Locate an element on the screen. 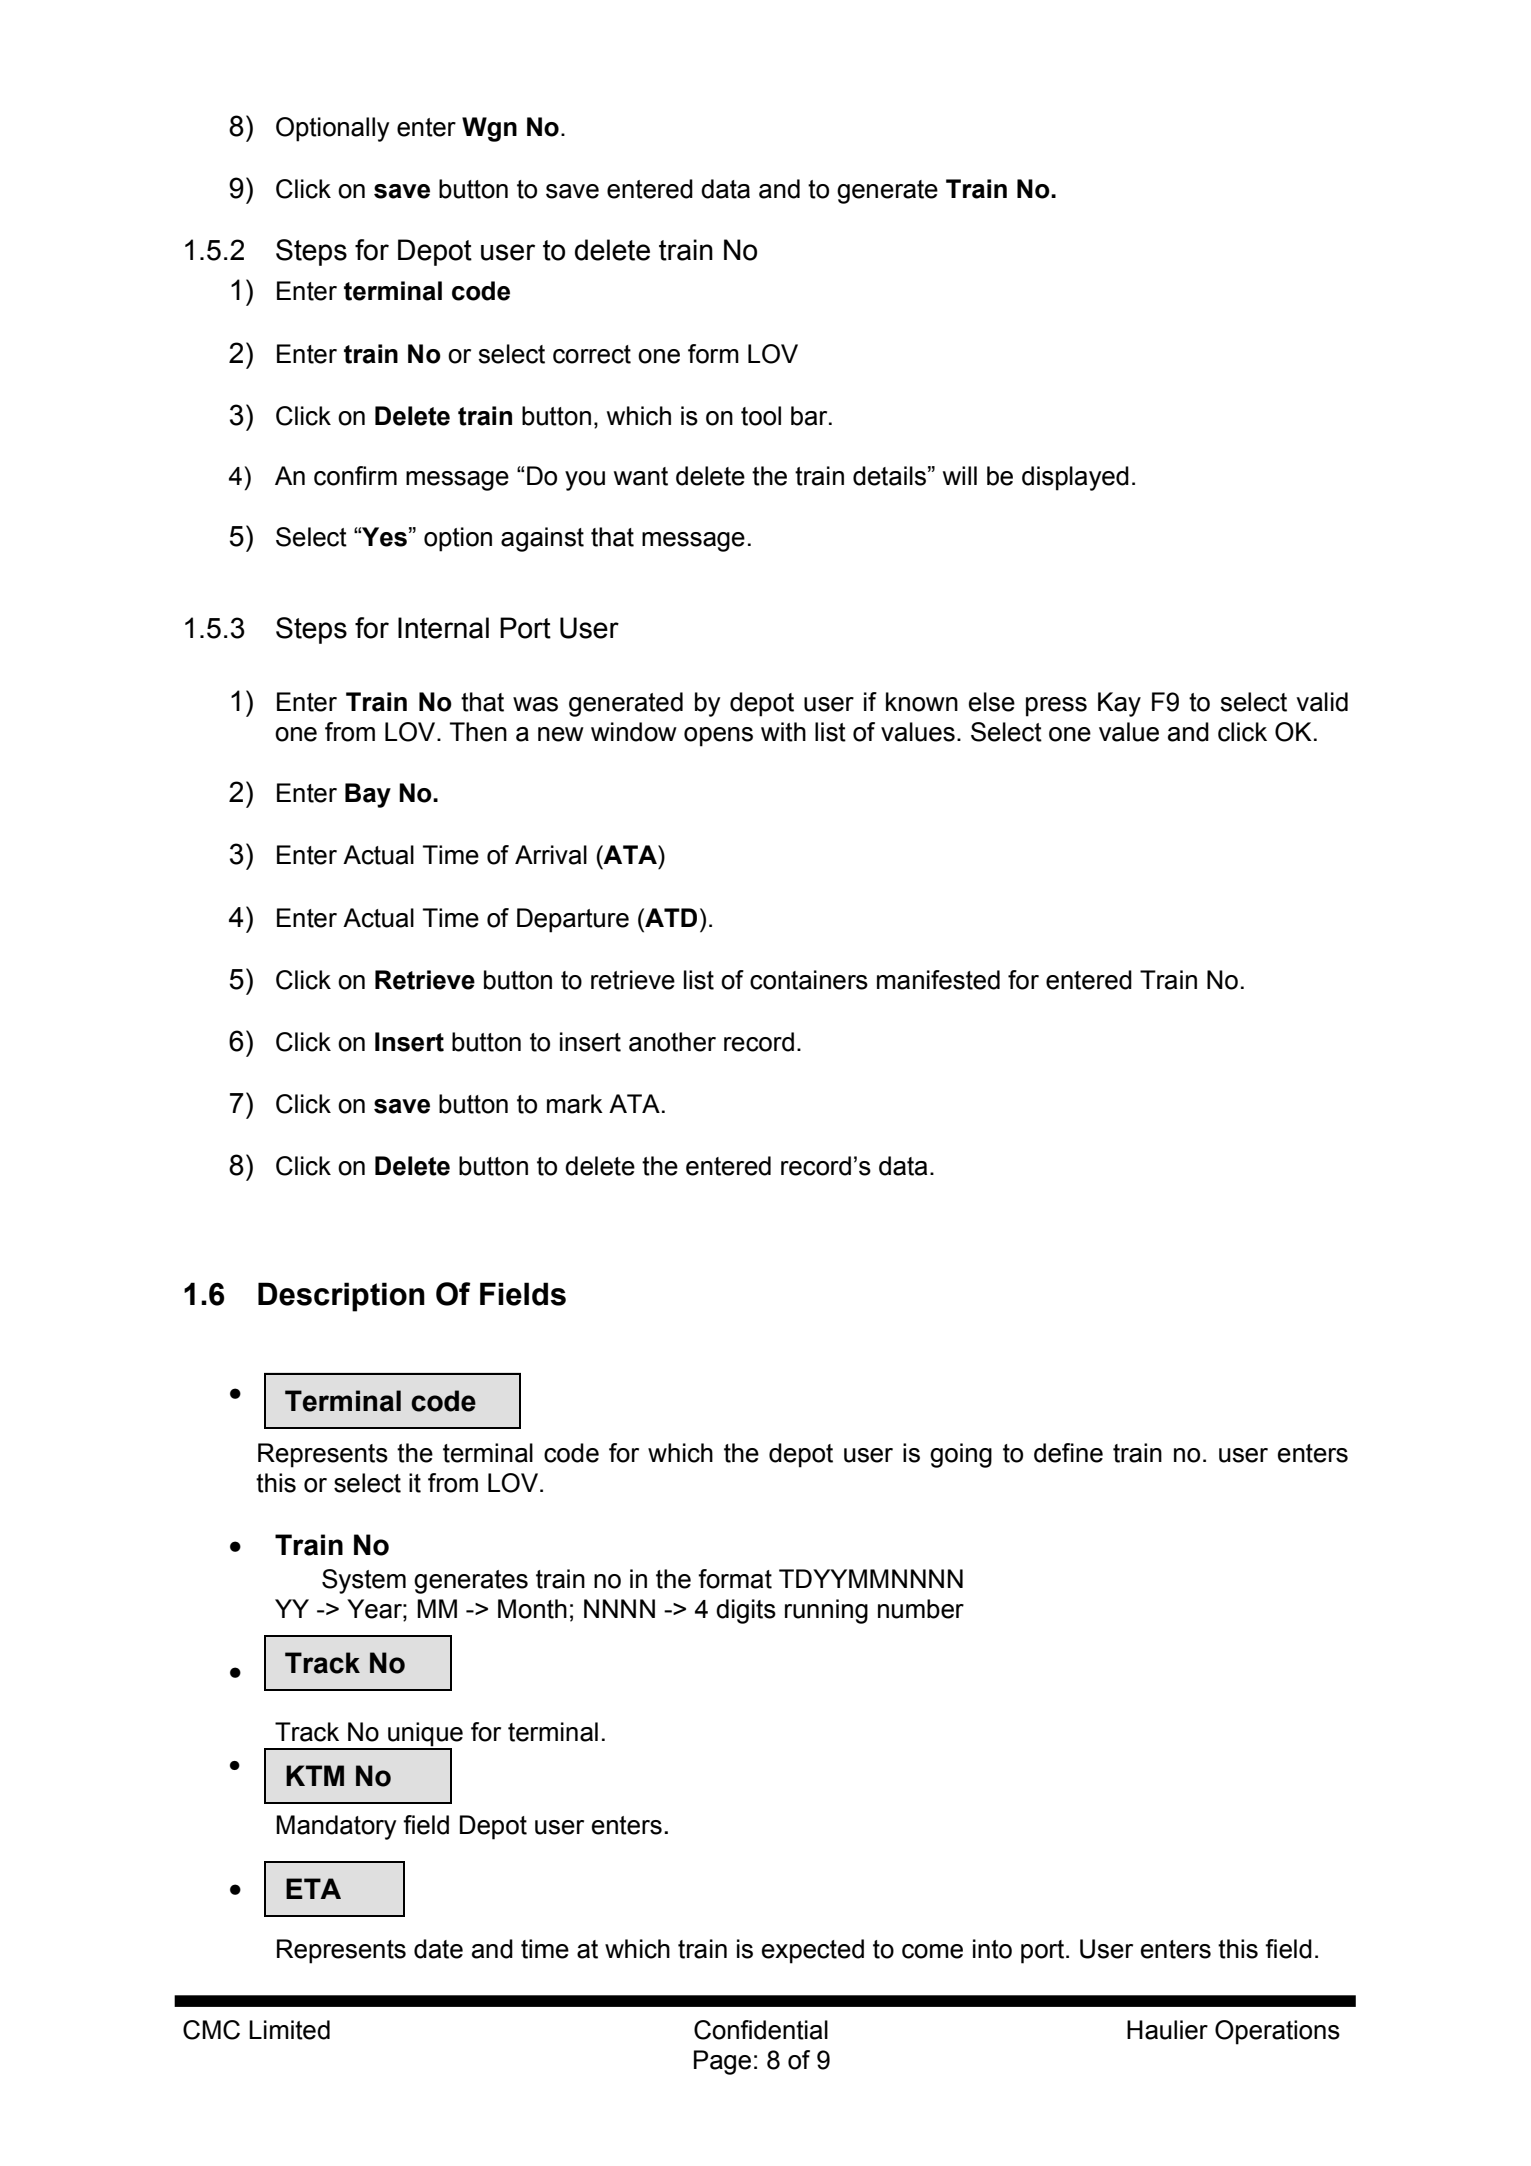  correct is located at coordinates (592, 354).
